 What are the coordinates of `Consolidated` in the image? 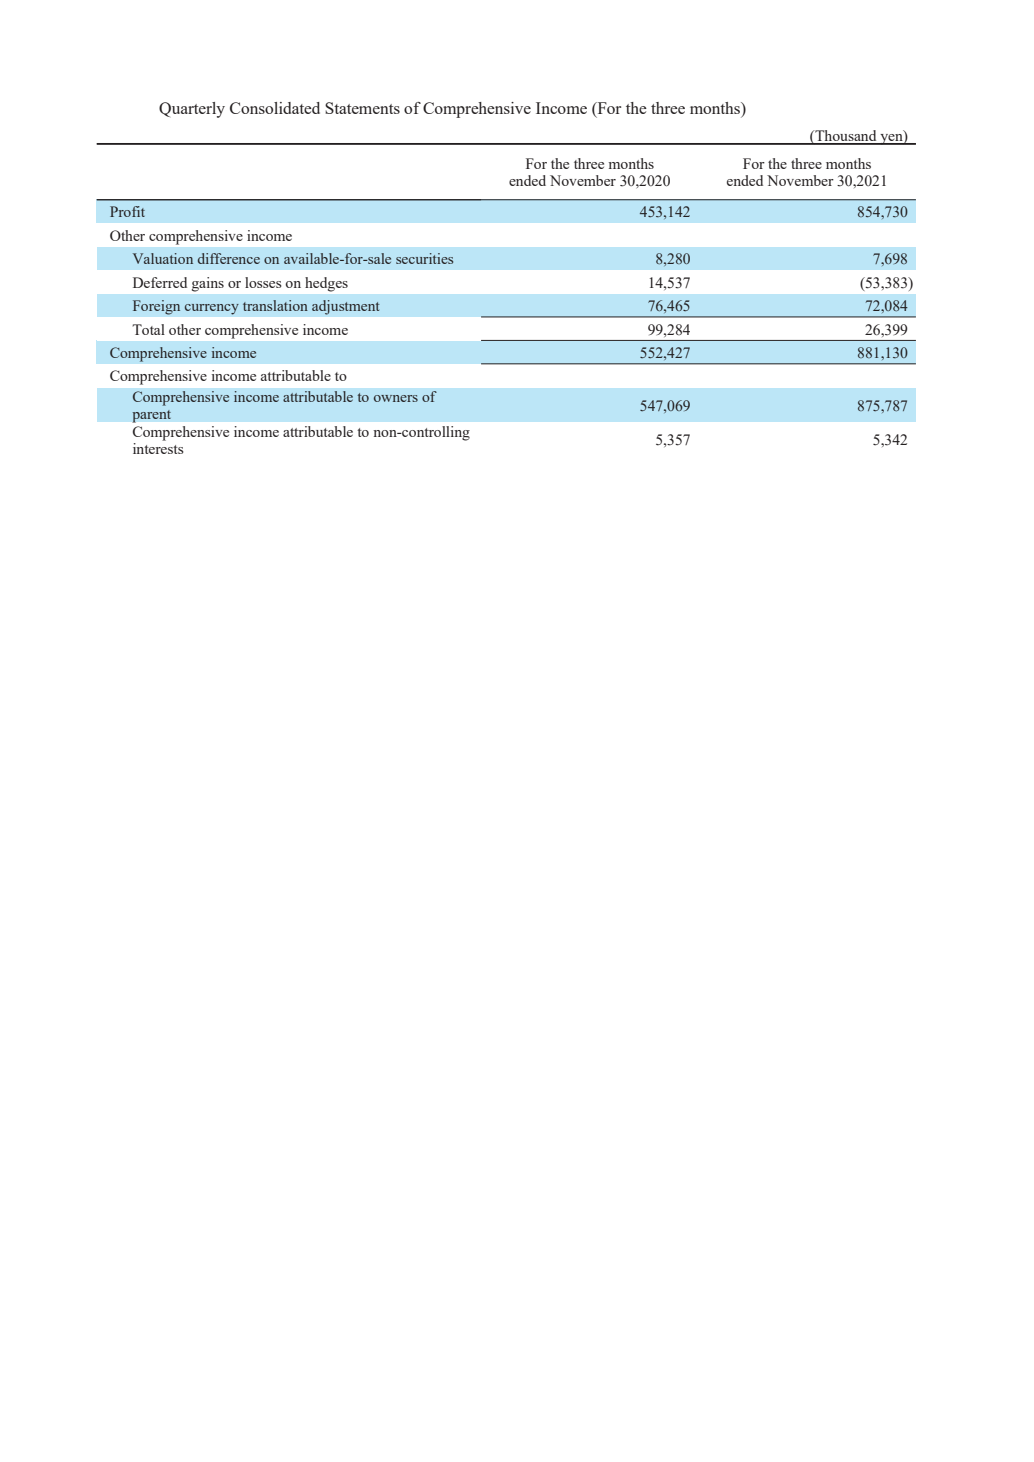 It's located at (275, 108).
